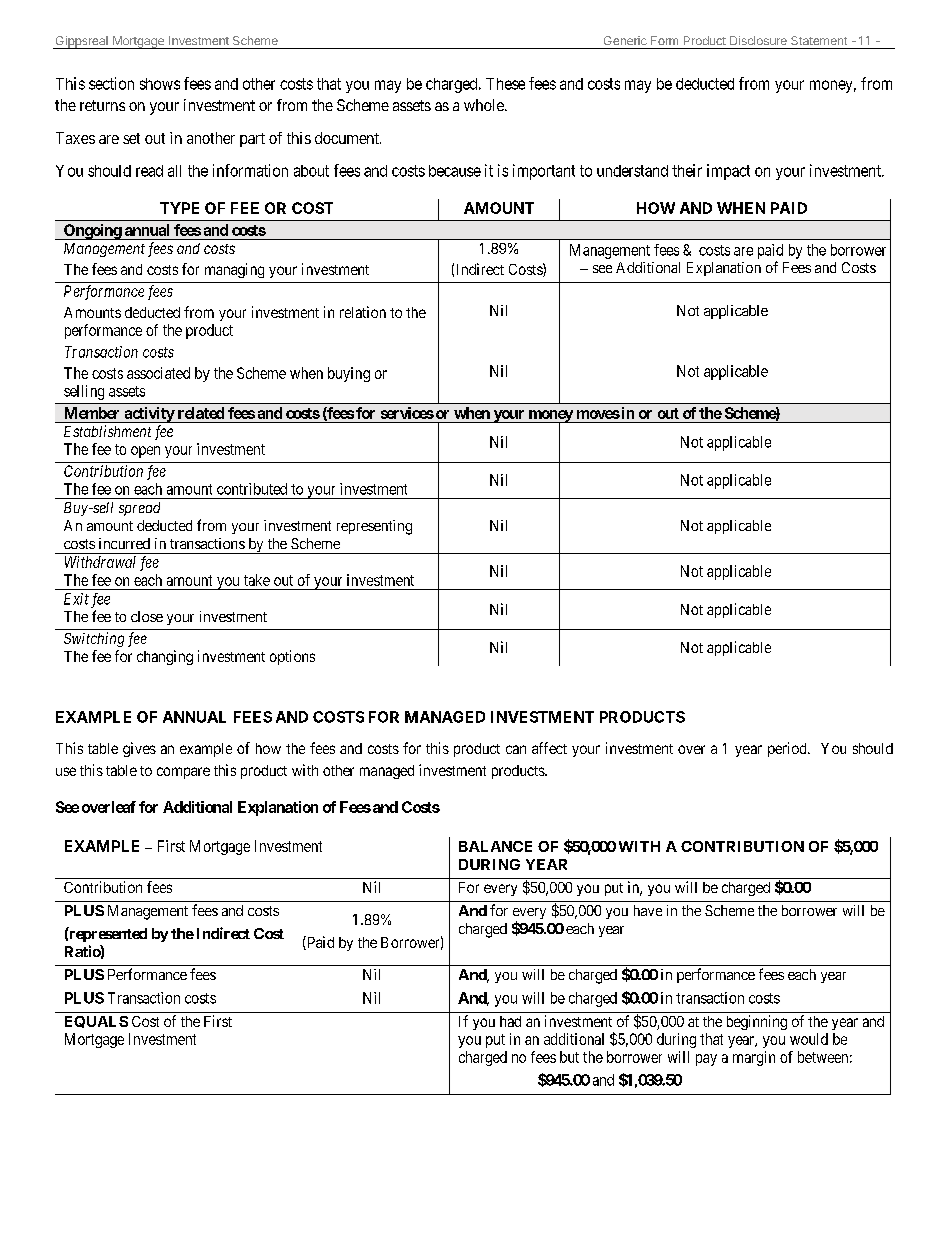 Image resolution: width=952 pixels, height=1233 pixels. What do you see at coordinates (510, 1021) in the page?
I see `had` at bounding box center [510, 1021].
